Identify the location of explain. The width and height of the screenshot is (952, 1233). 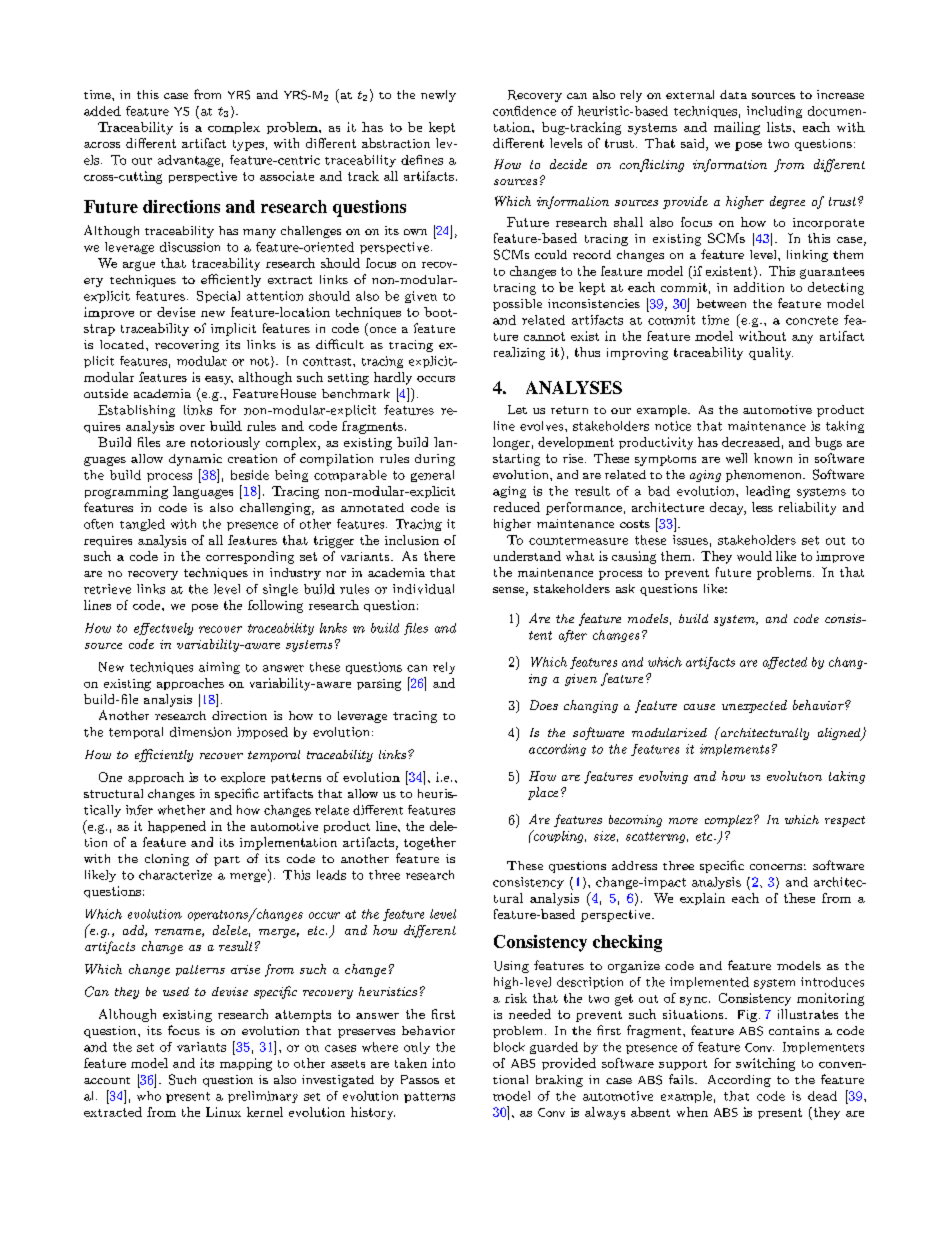
(702, 899).
